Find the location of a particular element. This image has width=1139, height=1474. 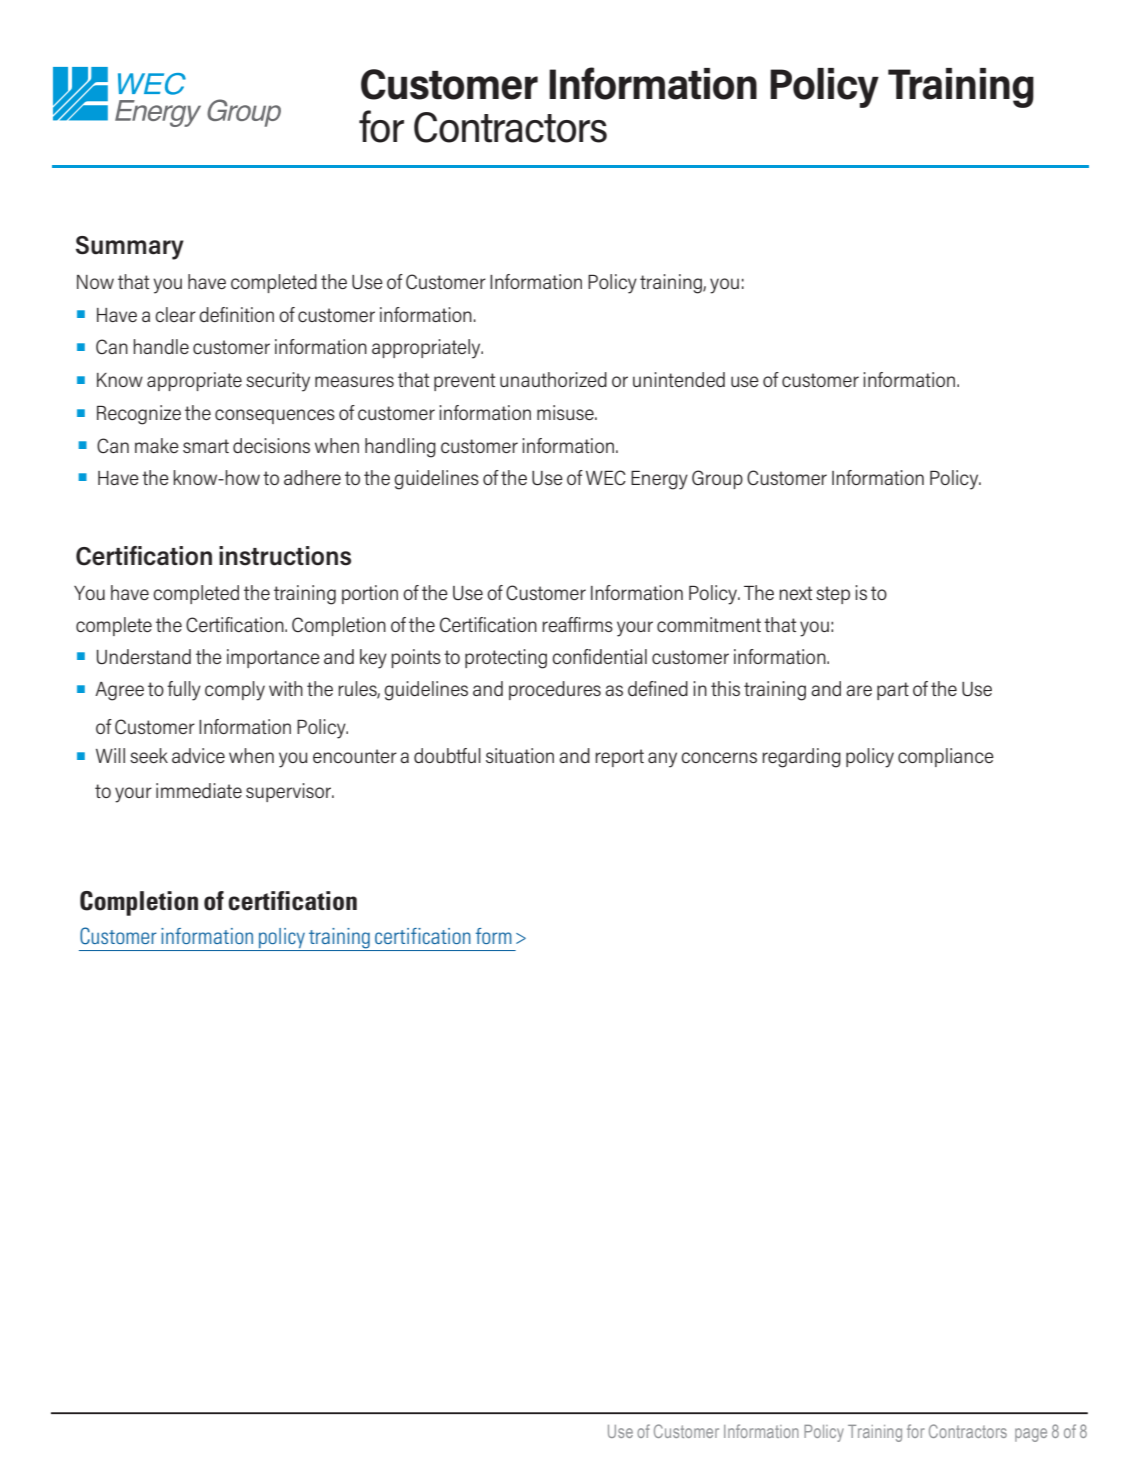

compliance is located at coordinates (946, 757).
